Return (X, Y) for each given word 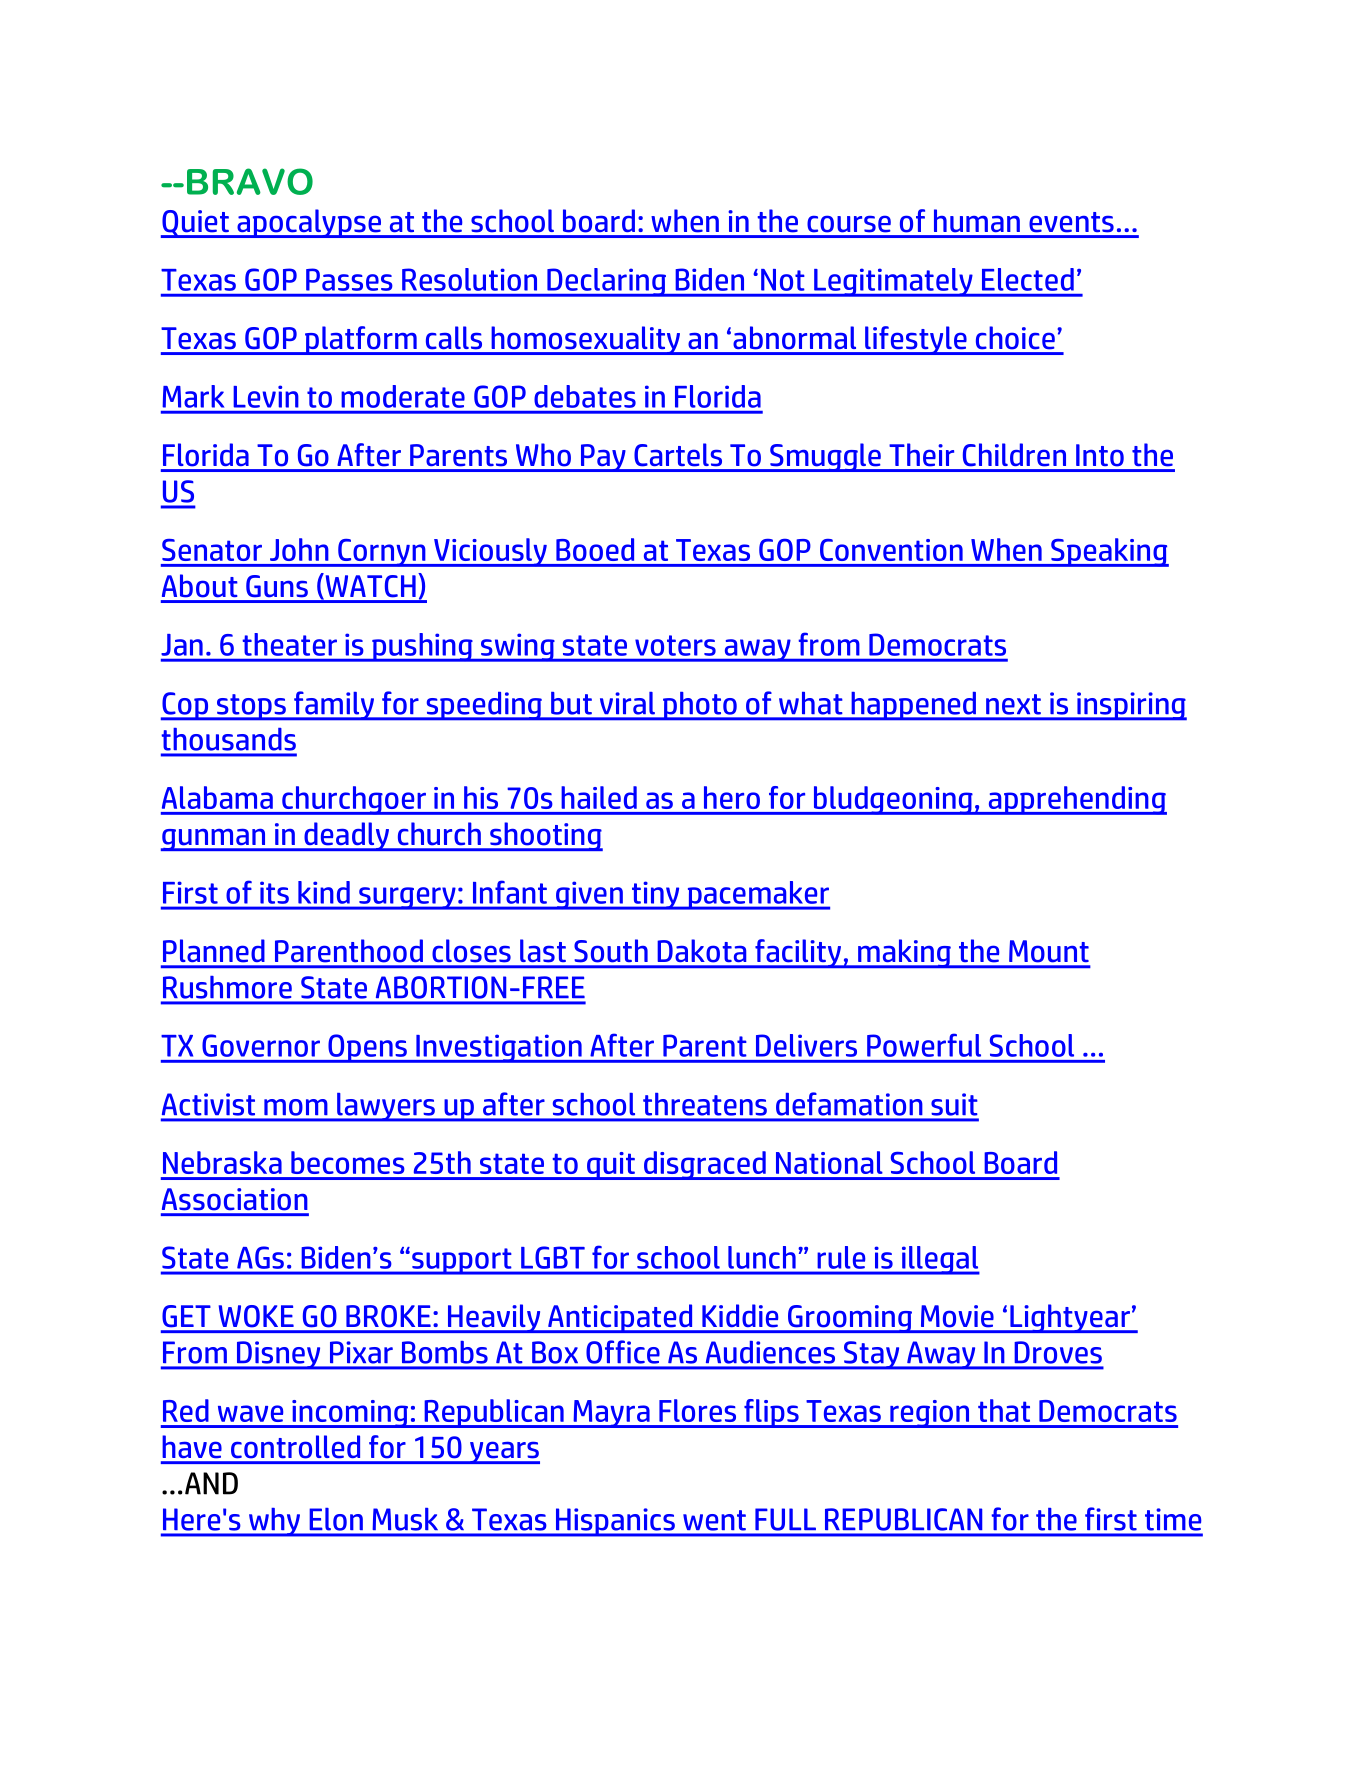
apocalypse (309, 223)
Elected (1028, 279)
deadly (346, 836)
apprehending (1076, 800)
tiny (655, 895)
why (274, 1522)
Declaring (606, 282)
